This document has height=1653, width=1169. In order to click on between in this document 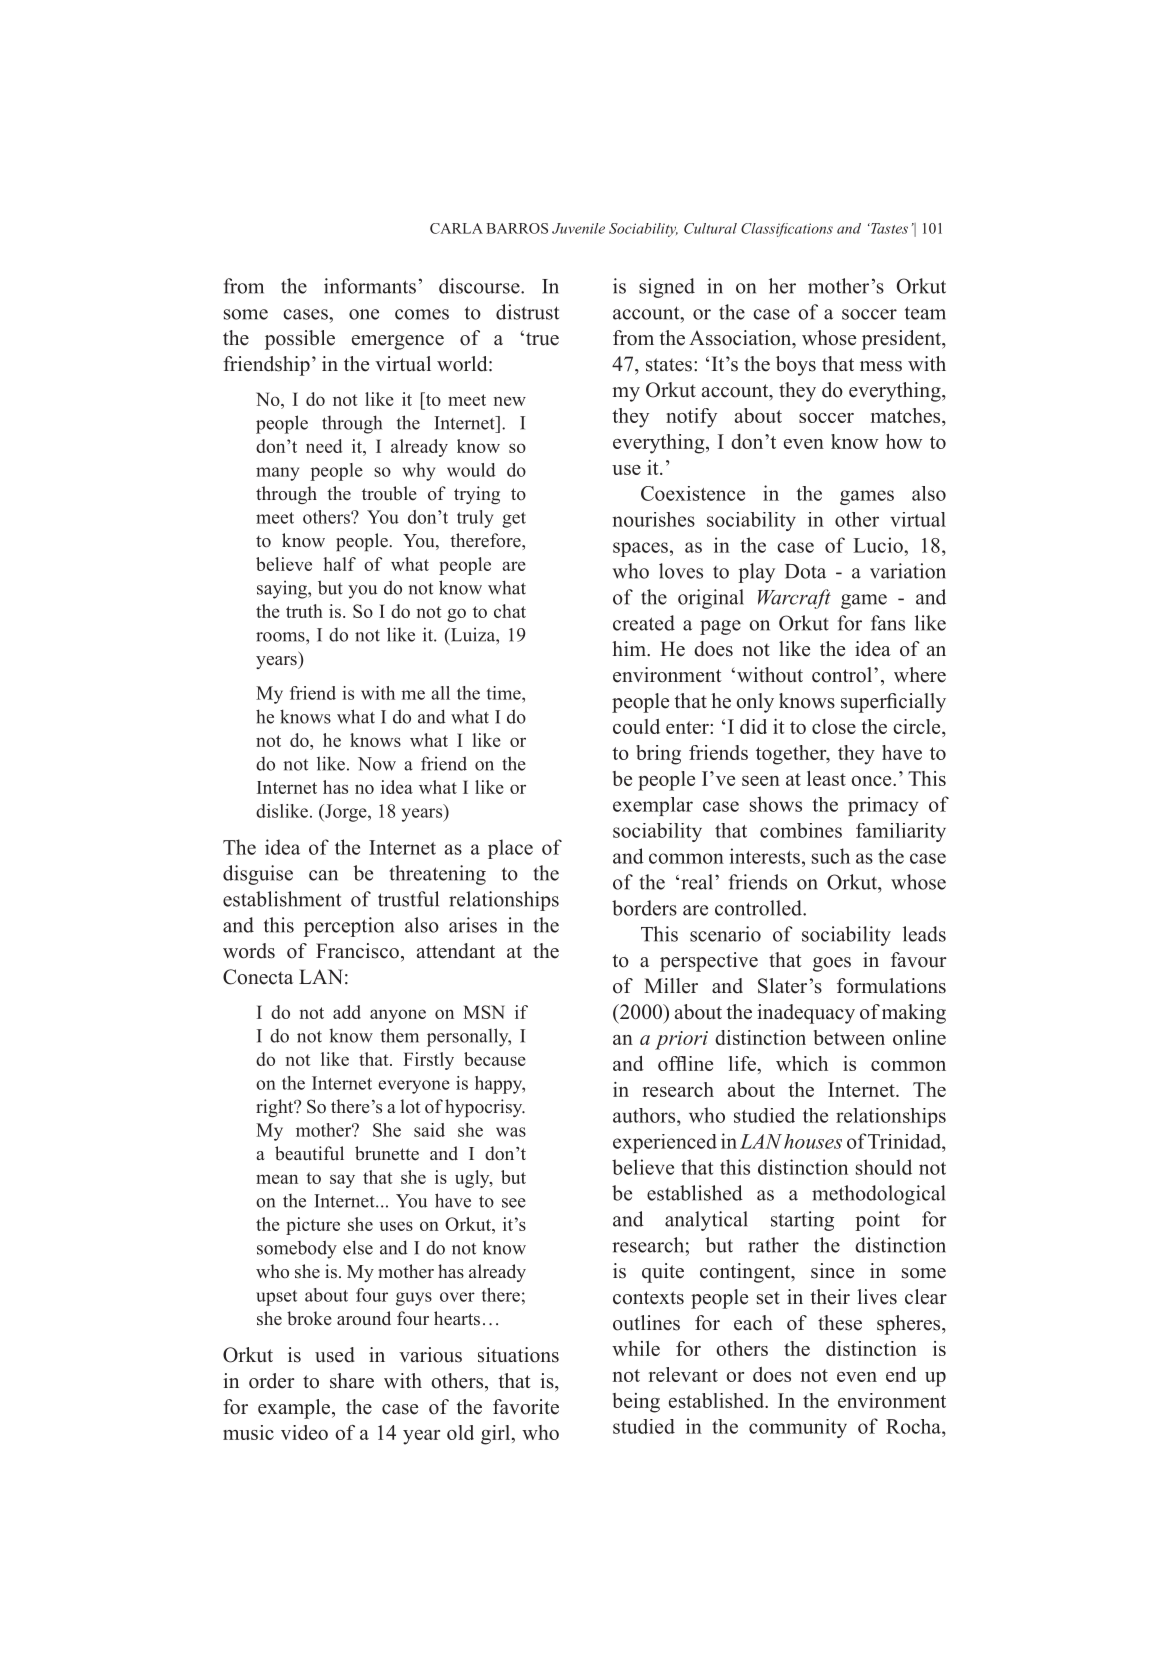, I will do `click(849, 1037)`.
